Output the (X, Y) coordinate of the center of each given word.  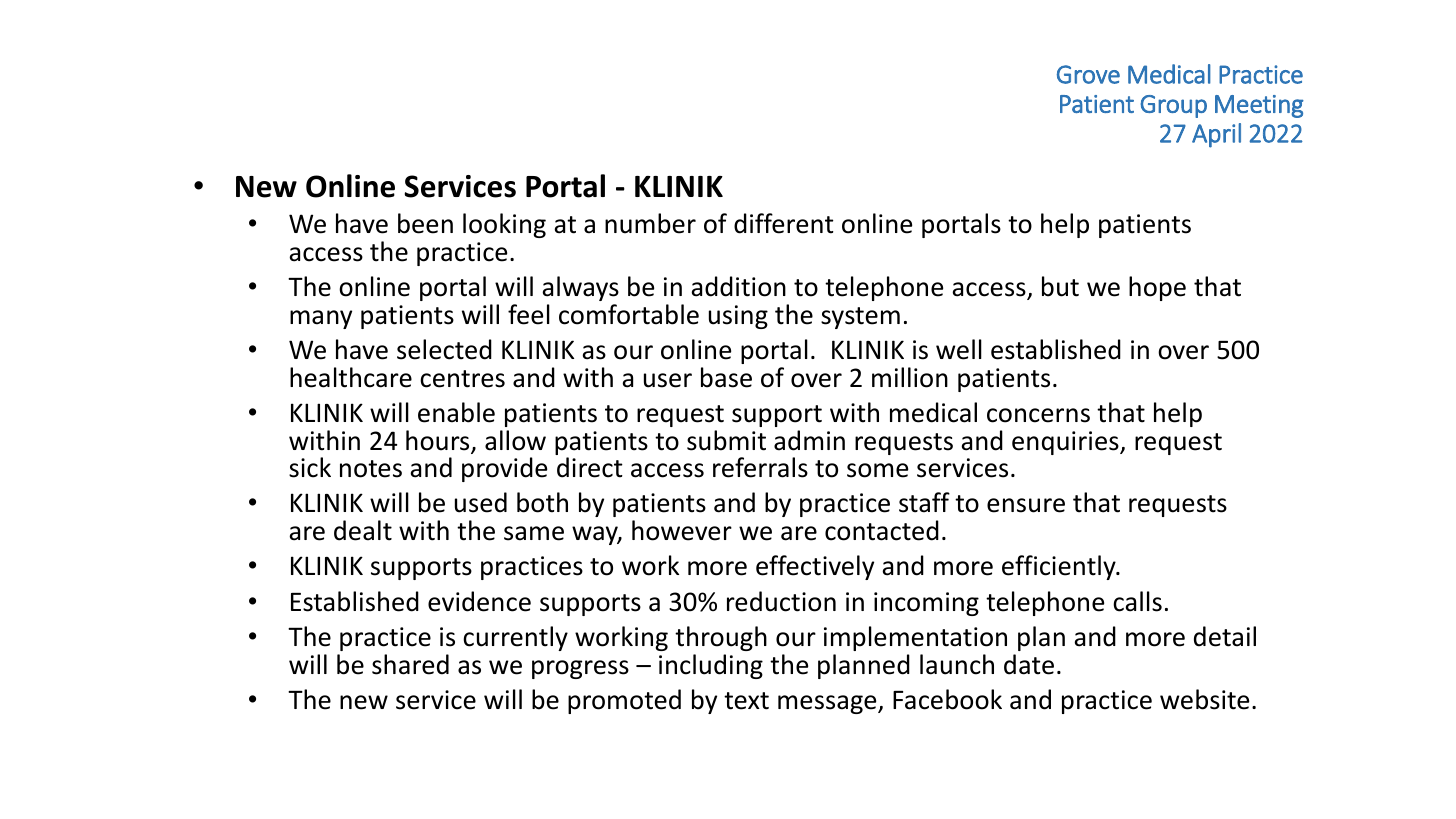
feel (529, 314)
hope (1157, 288)
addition (738, 286)
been (425, 223)
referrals (760, 467)
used (481, 502)
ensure (1026, 505)
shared (410, 664)
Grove (1088, 74)
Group (1173, 106)
